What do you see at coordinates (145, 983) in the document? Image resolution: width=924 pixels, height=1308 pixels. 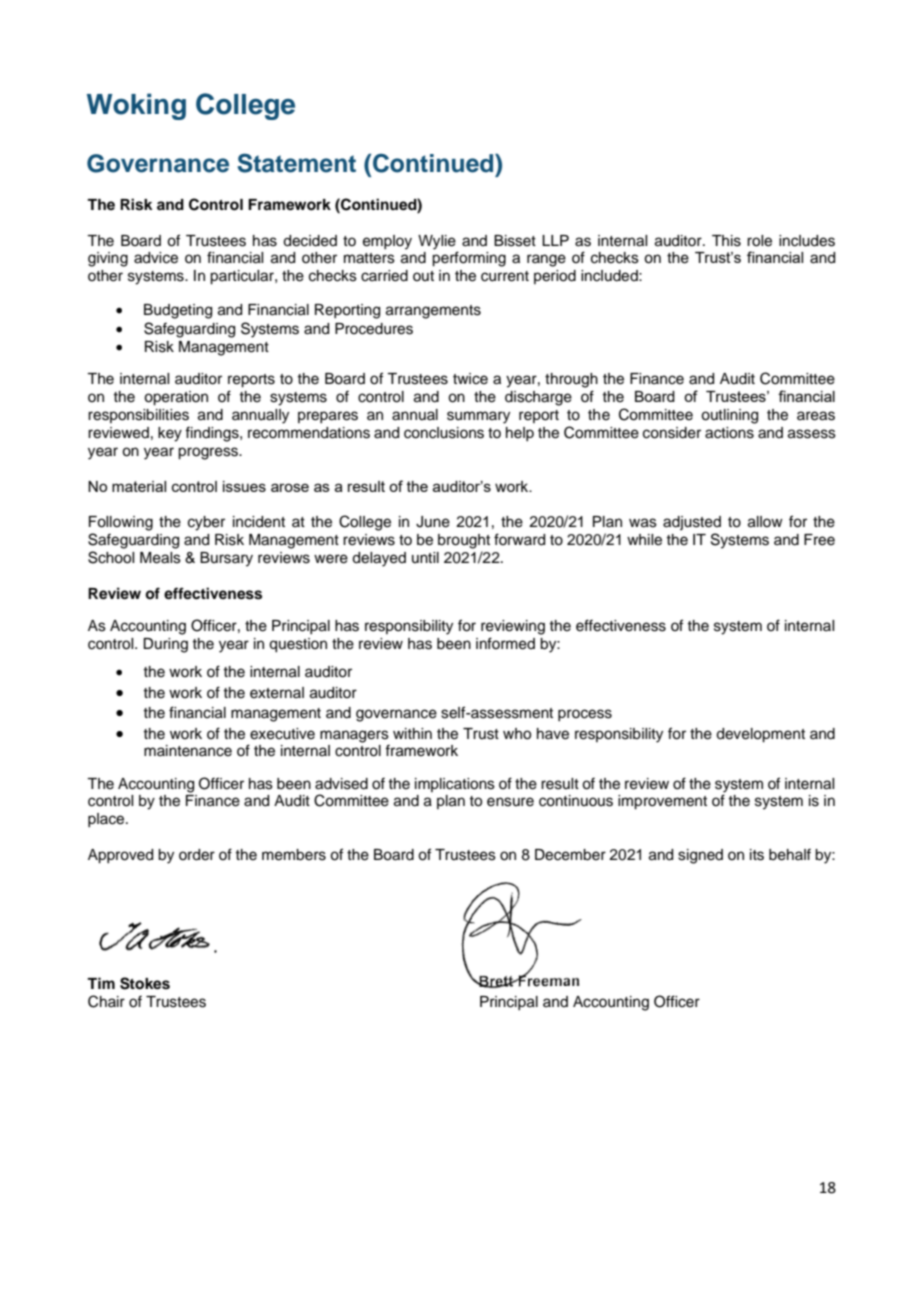 I see `Stokes` at bounding box center [145, 983].
